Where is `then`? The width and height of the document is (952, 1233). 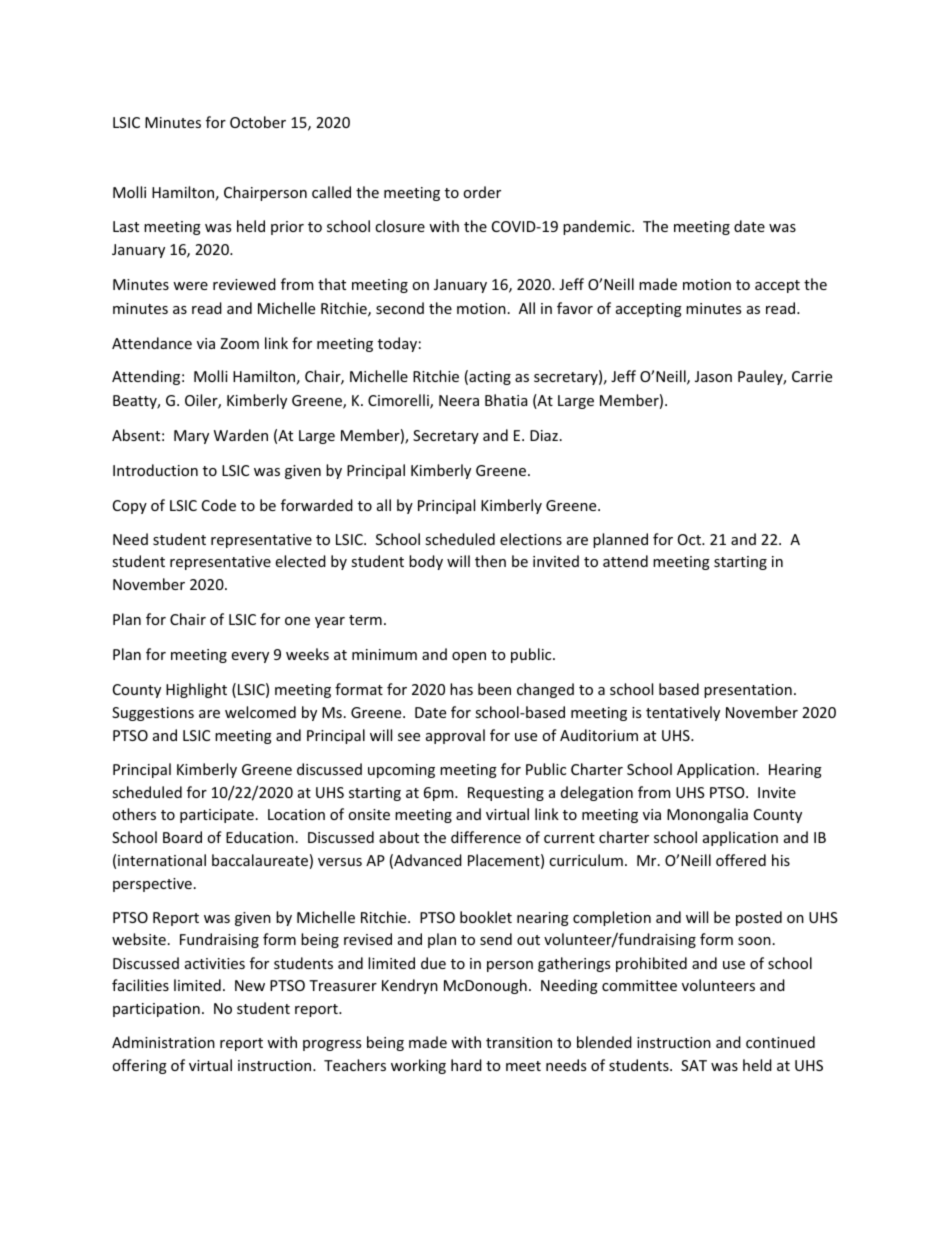
then is located at coordinates (490, 561).
